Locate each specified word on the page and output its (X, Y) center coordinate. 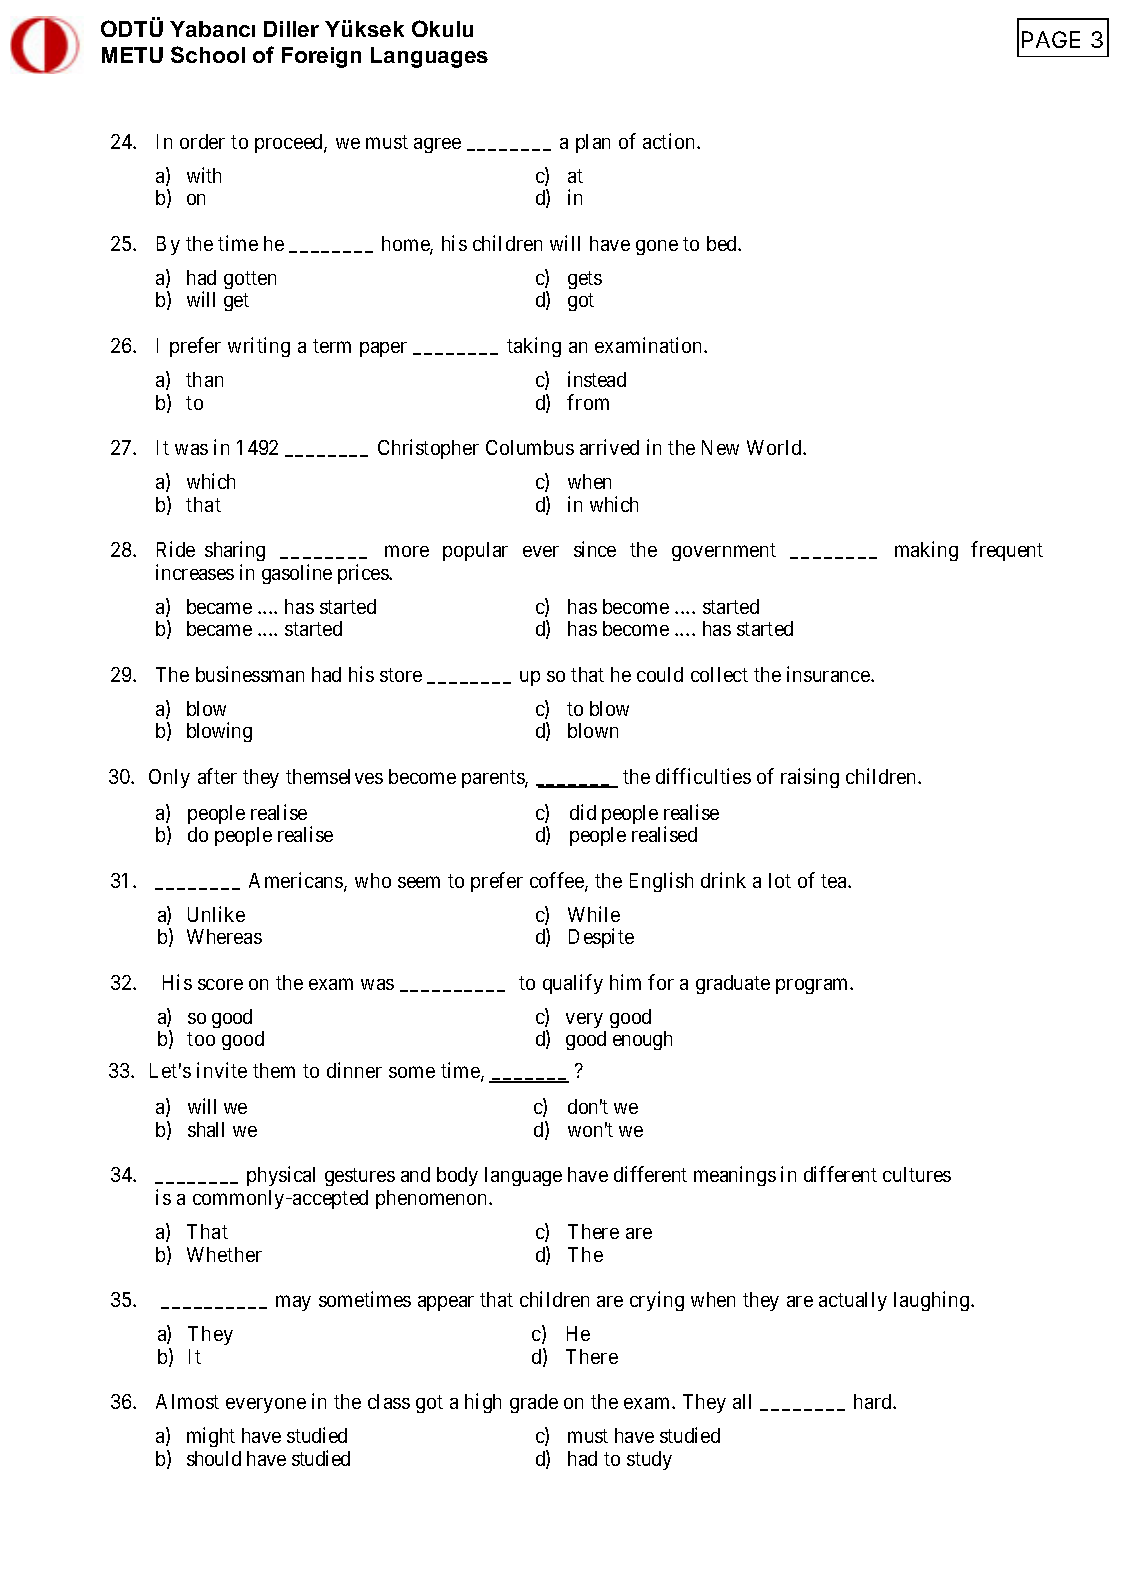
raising (810, 778)
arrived (609, 447)
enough (642, 1040)
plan (593, 143)
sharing (235, 551)
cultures (917, 1174)
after (217, 776)
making (926, 551)
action (670, 141)
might (211, 1437)
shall (206, 1129)
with (204, 175)
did (583, 812)
